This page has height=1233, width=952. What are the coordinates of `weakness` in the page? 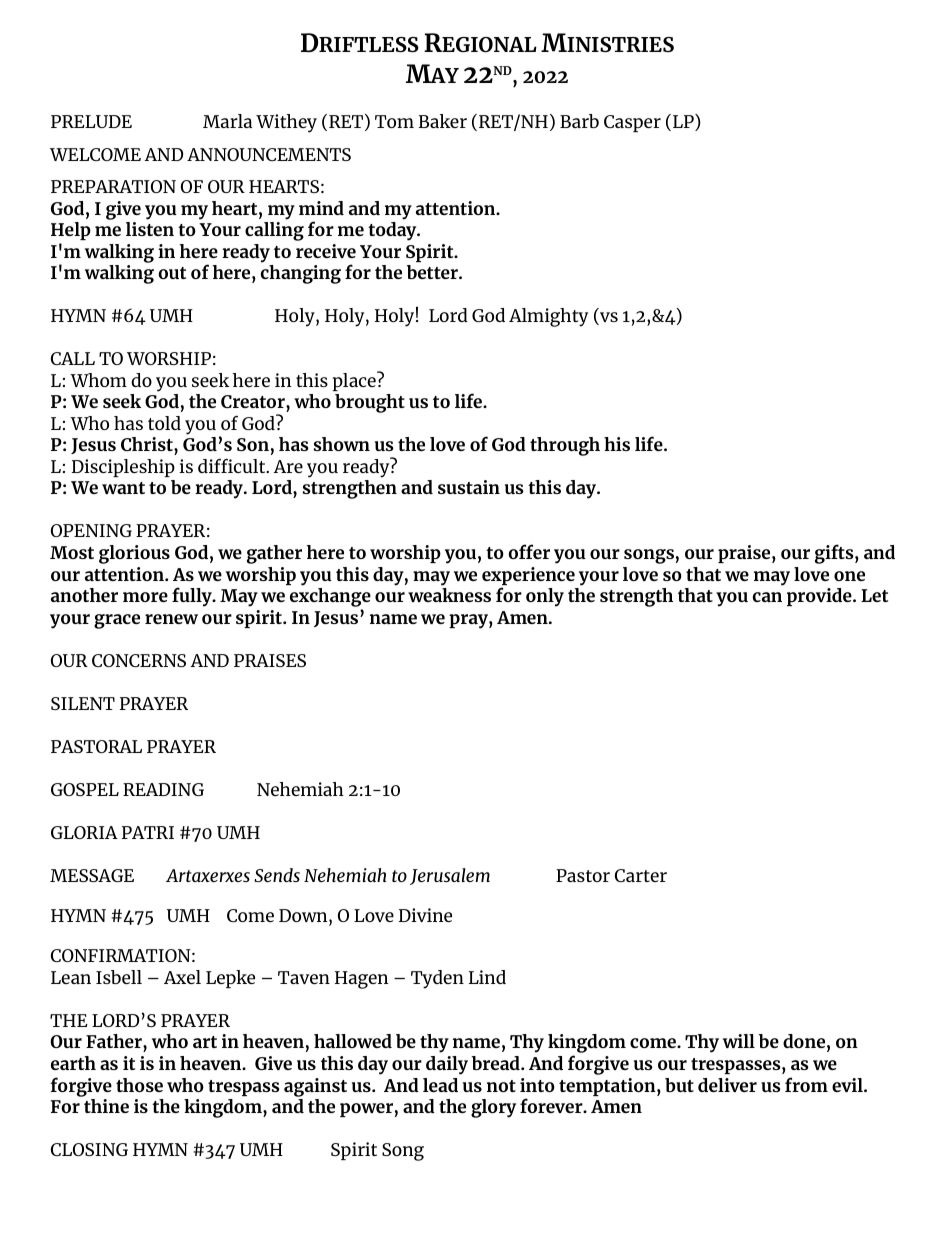 It's located at (449, 595).
